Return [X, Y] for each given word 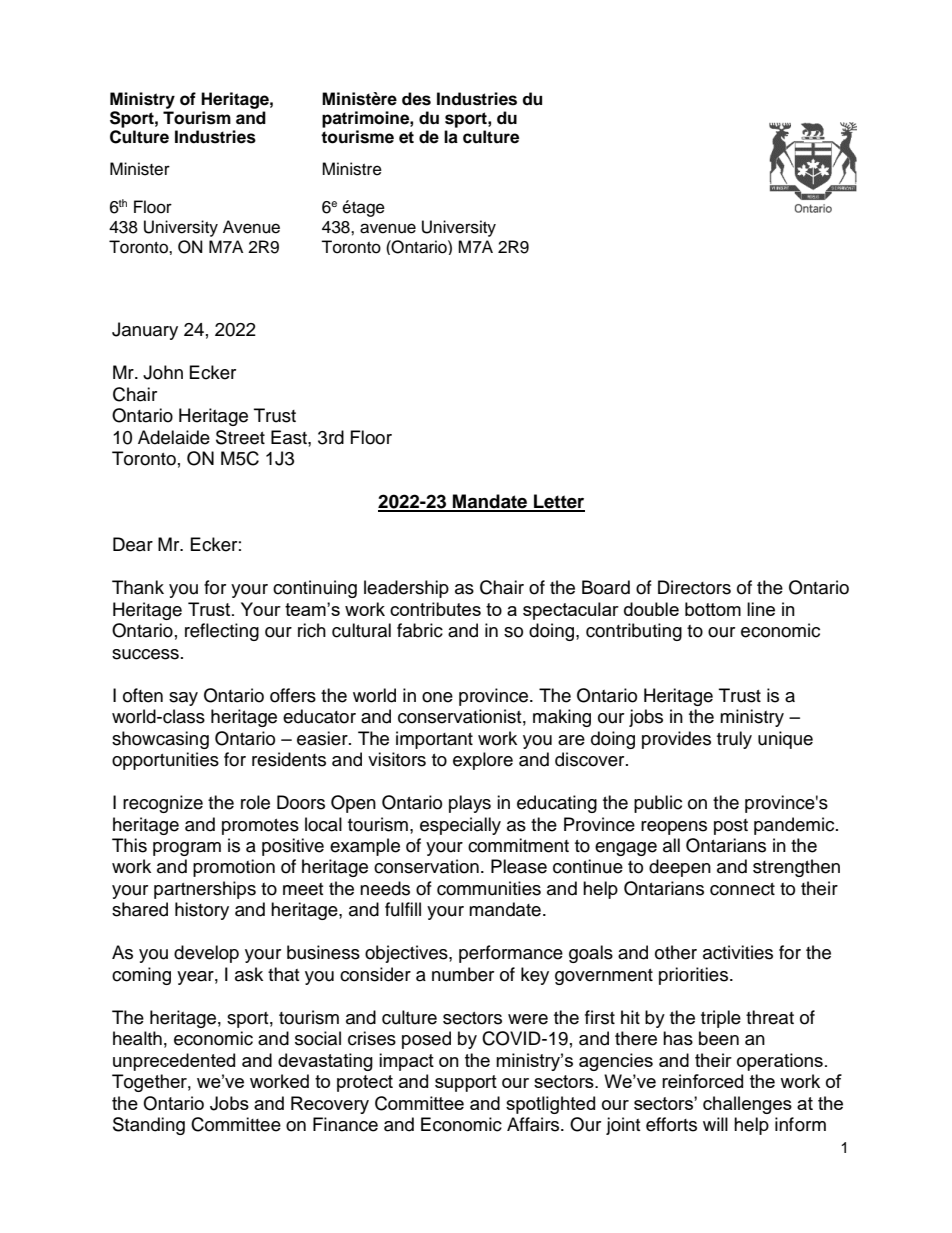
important [434, 740]
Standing [149, 1126]
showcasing [160, 740]
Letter [558, 502]
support [466, 1083]
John [163, 372]
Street [240, 437]
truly [734, 740]
